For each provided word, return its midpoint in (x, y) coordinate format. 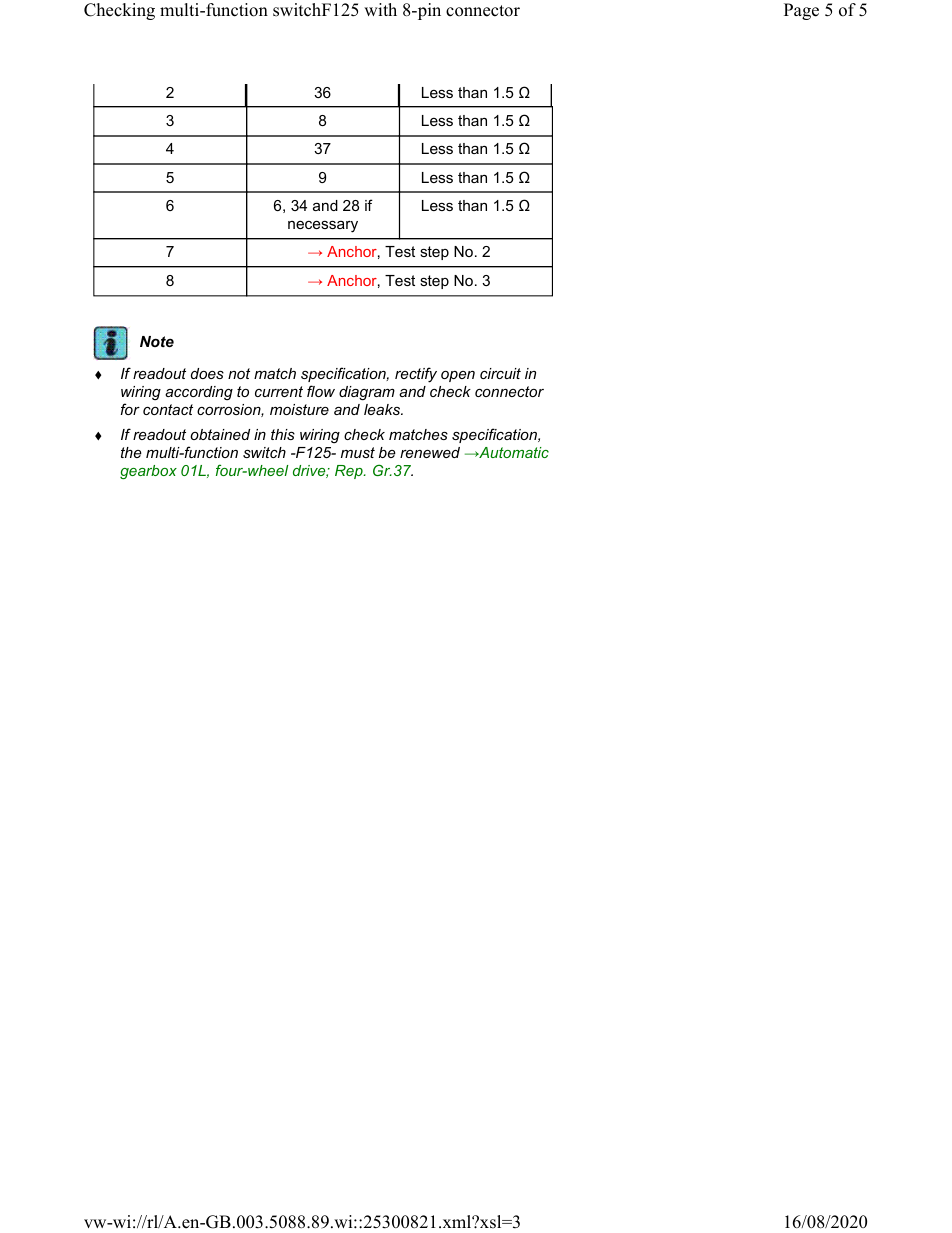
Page (801, 11)
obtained (220, 434)
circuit (500, 373)
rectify (416, 375)
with (380, 9)
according (199, 393)
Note (157, 341)
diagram (367, 393)
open (458, 376)
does (207, 373)
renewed (430, 452)
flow (321, 391)
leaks (383, 409)
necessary (323, 226)
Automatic (513, 452)
